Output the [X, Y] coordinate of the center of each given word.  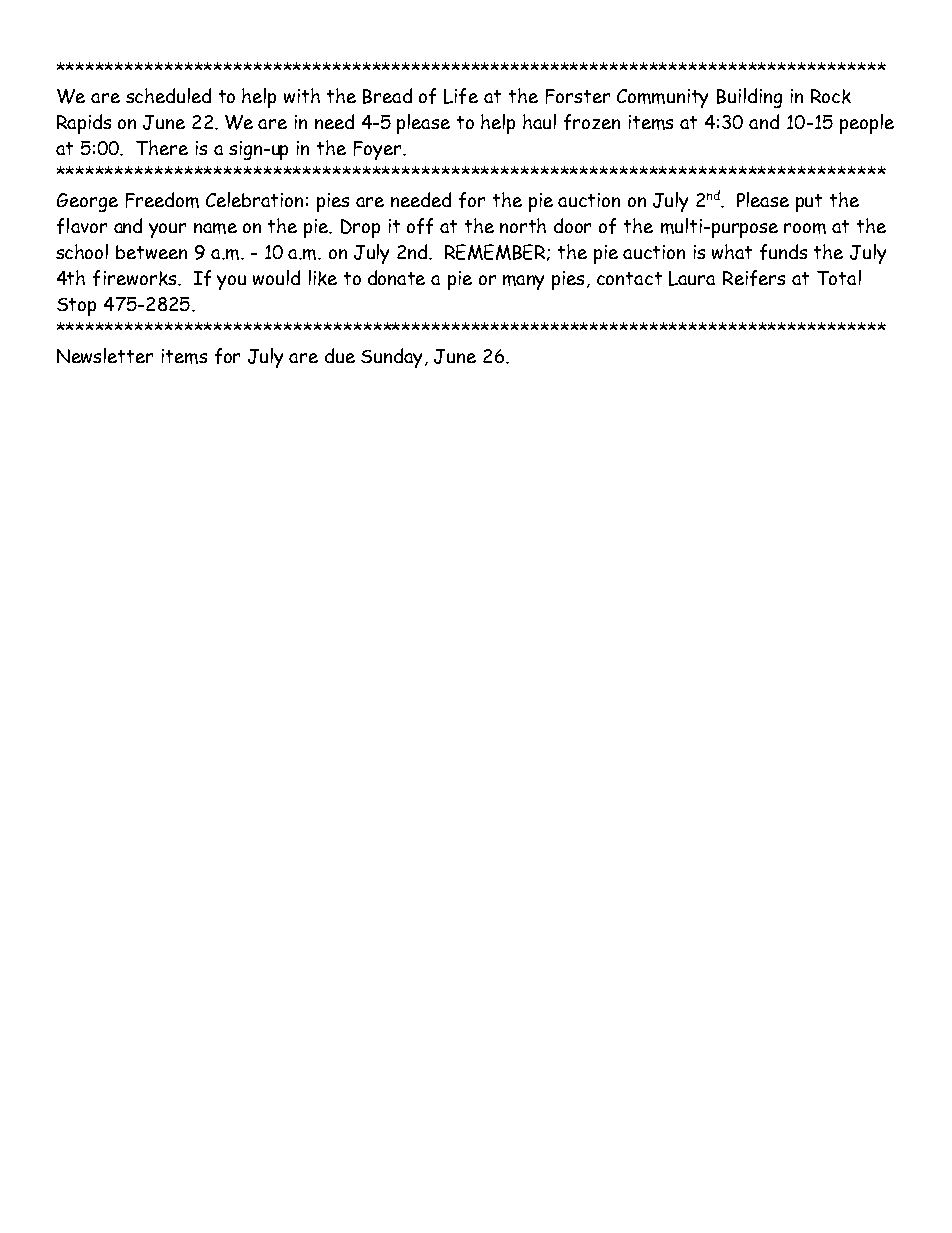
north [523, 225]
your [167, 230]
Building [749, 98]
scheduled [168, 95]
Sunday [393, 358]
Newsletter [105, 355]
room [805, 228]
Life [461, 96]
